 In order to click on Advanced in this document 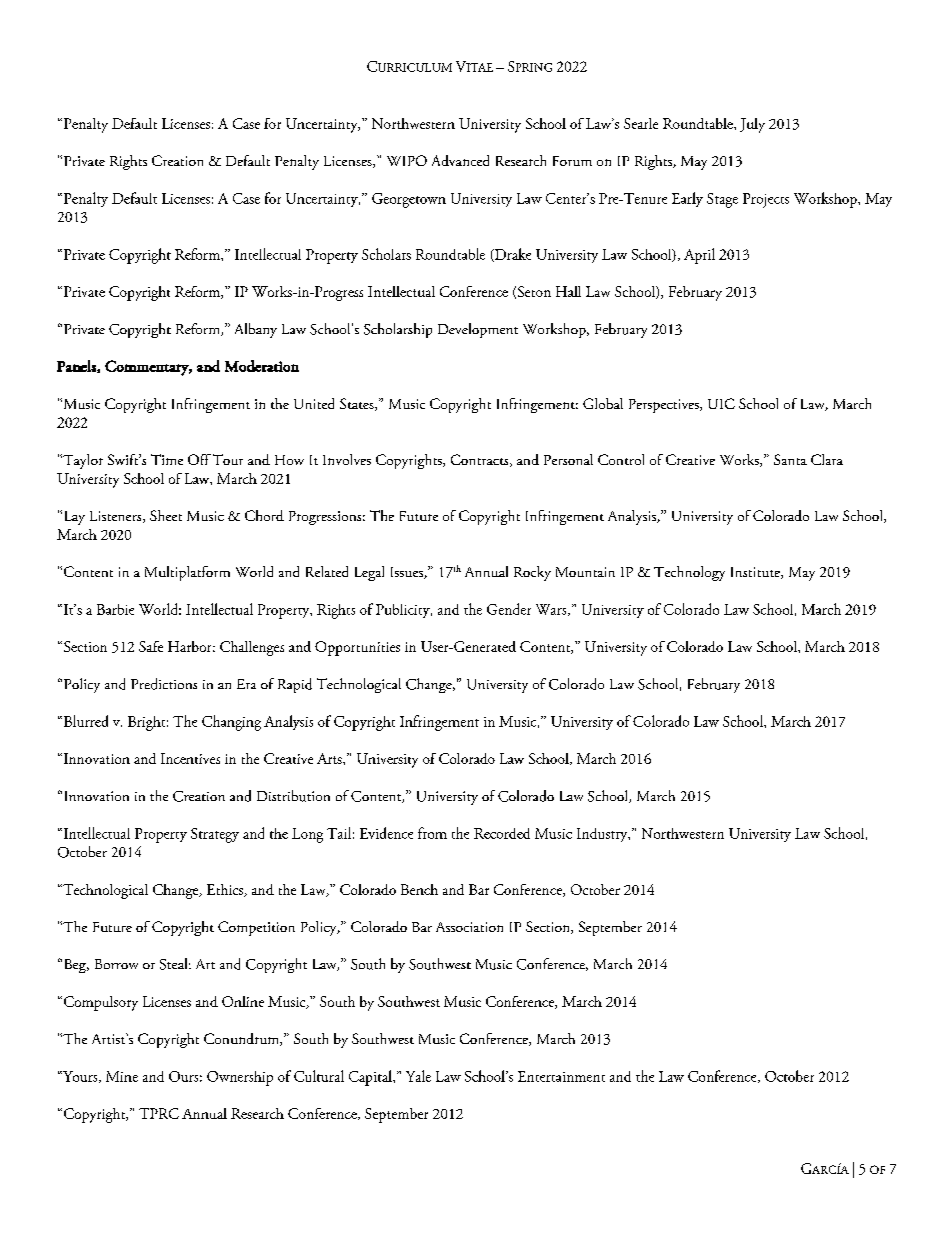, I will do `click(460, 160)`.
